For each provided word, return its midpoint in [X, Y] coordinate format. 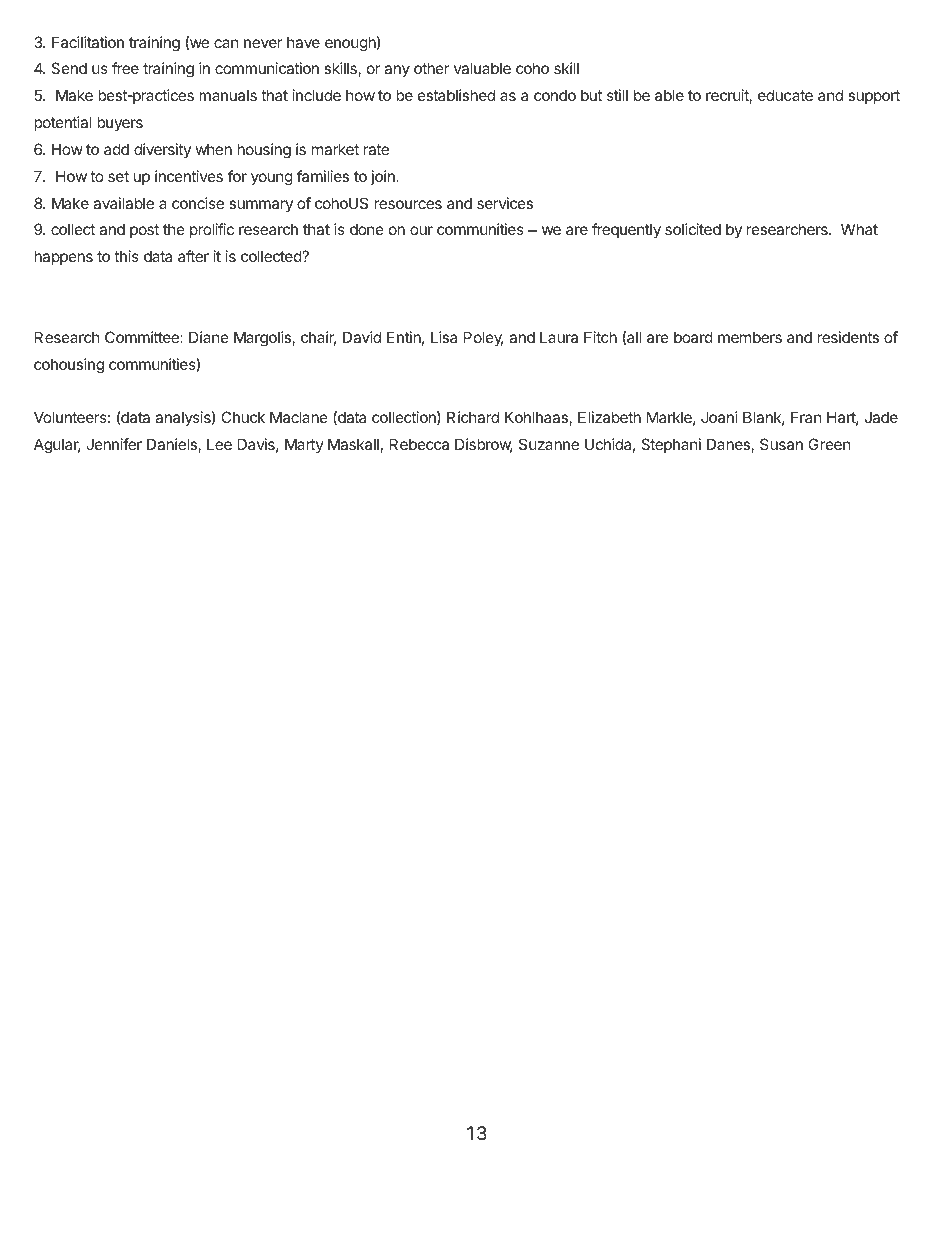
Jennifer [114, 444]
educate [785, 95]
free [125, 68]
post [144, 231]
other [431, 68]
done [367, 229]
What [859, 229]
